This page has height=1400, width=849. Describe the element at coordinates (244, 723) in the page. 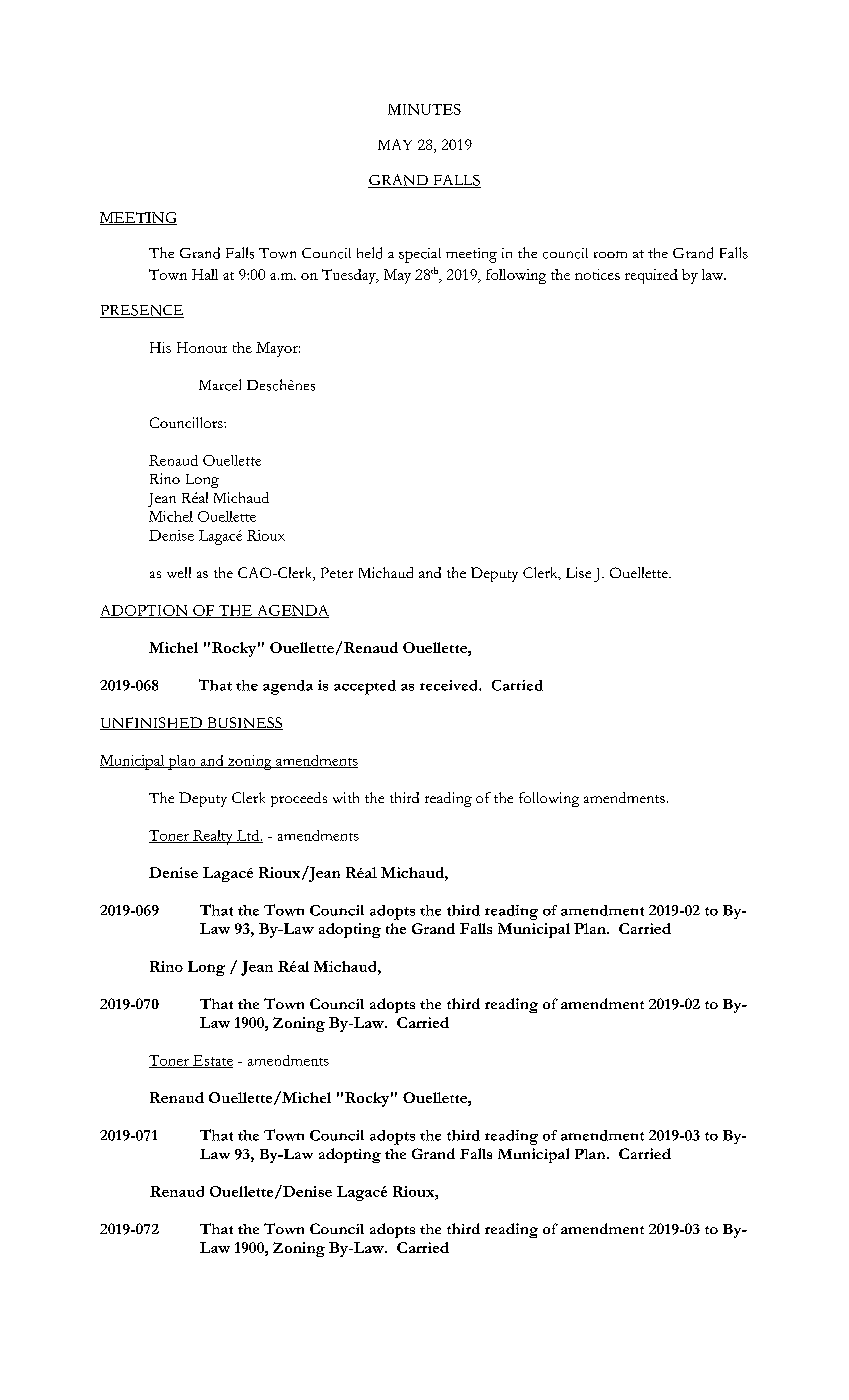

I see `BUSINESS` at that location.
